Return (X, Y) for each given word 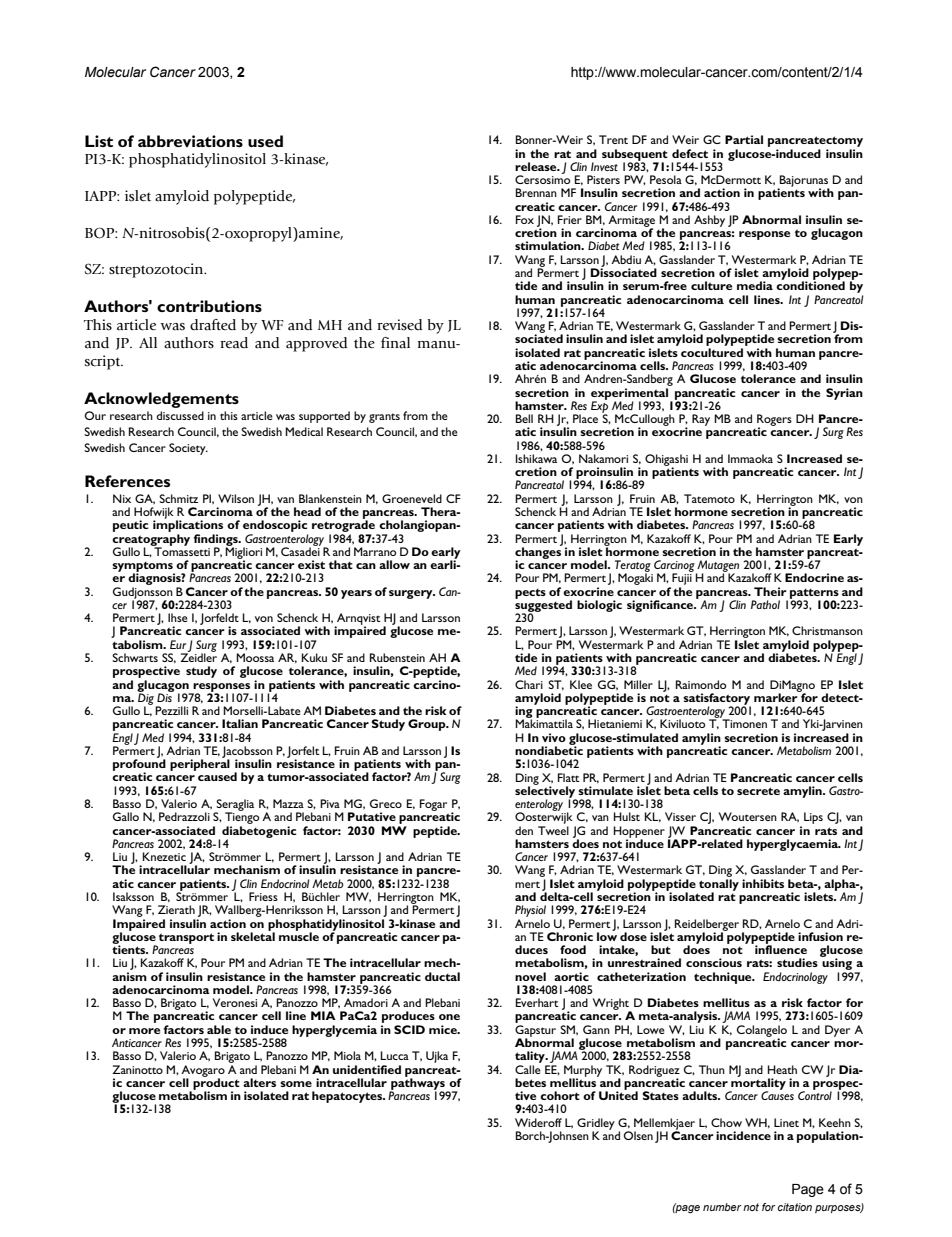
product (216, 1084)
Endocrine (814, 577)
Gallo (126, 816)
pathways (417, 1084)
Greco (386, 803)
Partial (744, 139)
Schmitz (178, 498)
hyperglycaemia (794, 845)
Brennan (536, 192)
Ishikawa (536, 458)
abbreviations (190, 141)
